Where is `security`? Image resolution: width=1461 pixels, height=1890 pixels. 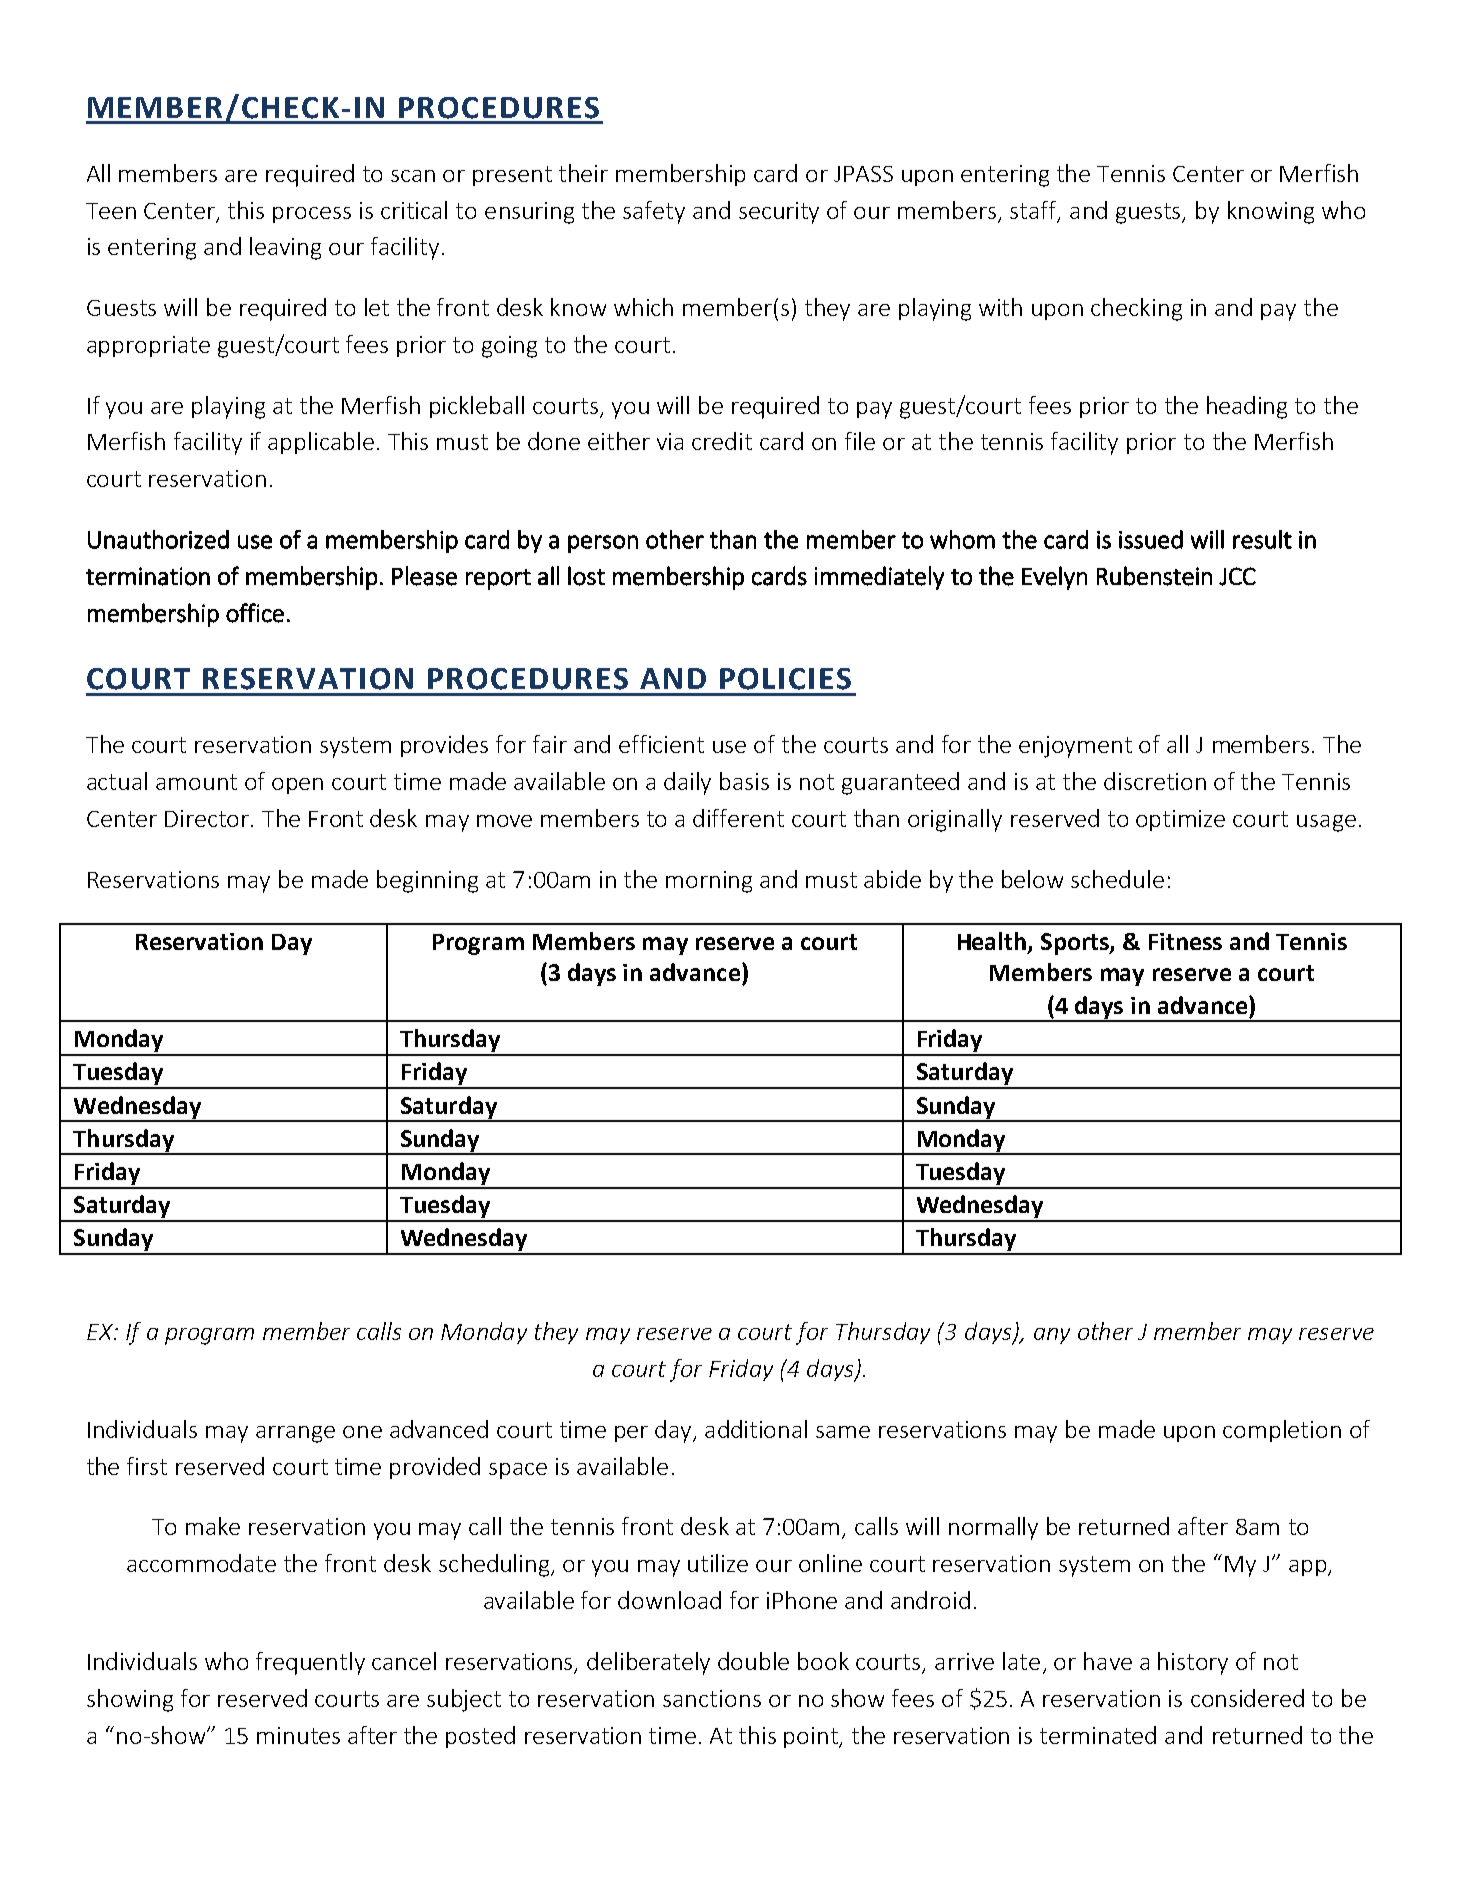 security is located at coordinates (779, 213).
